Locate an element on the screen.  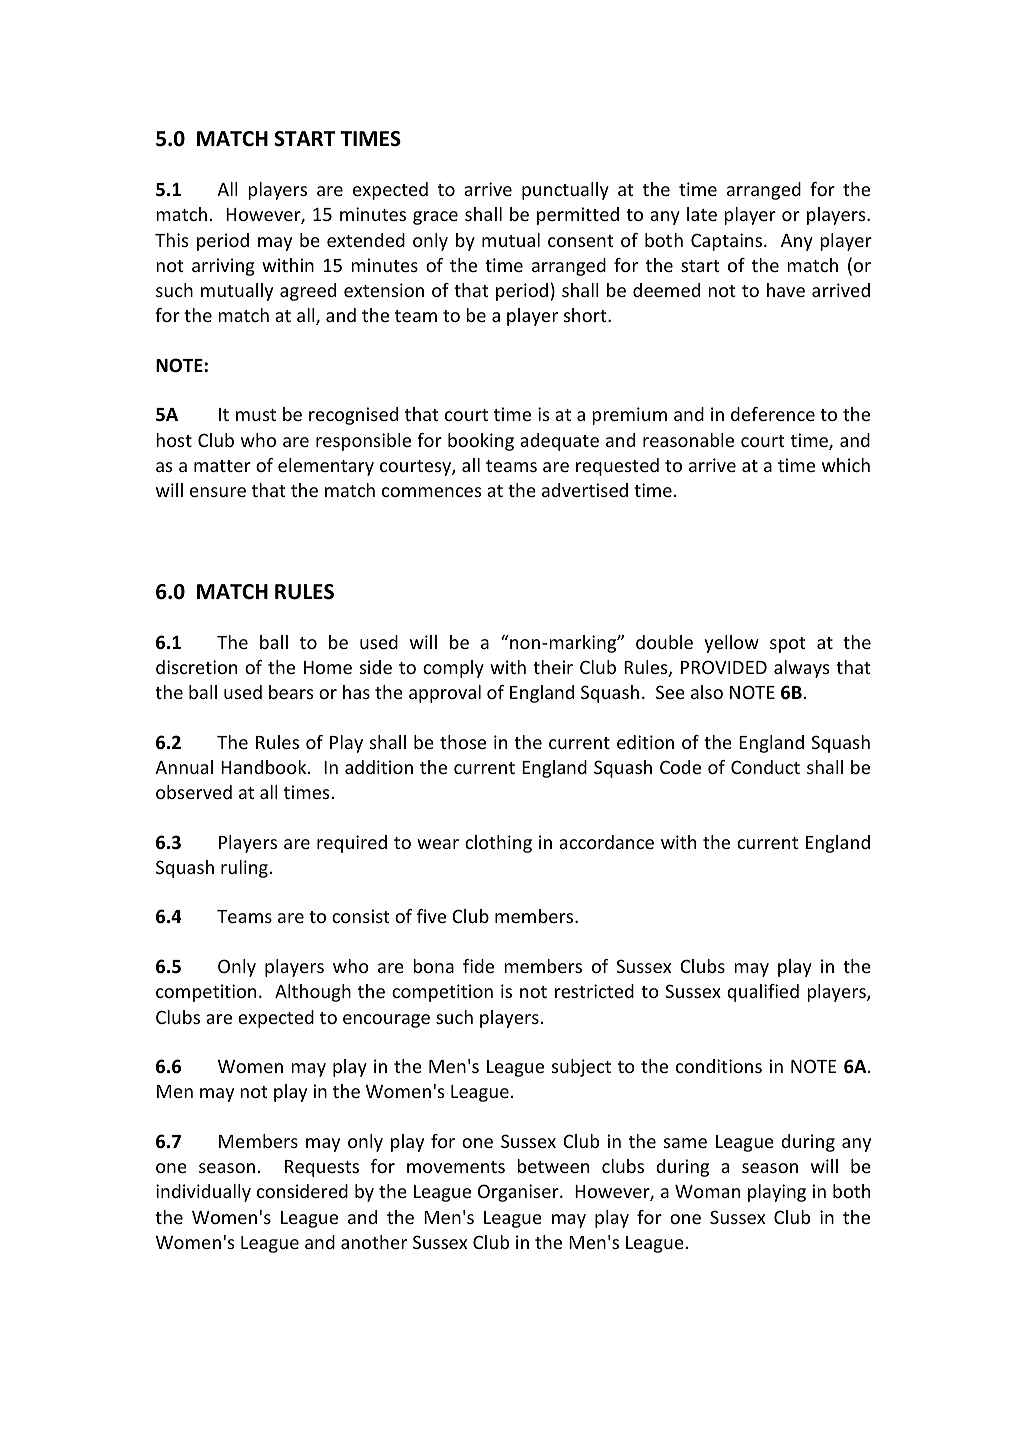
Organiser is located at coordinates (519, 1193).
